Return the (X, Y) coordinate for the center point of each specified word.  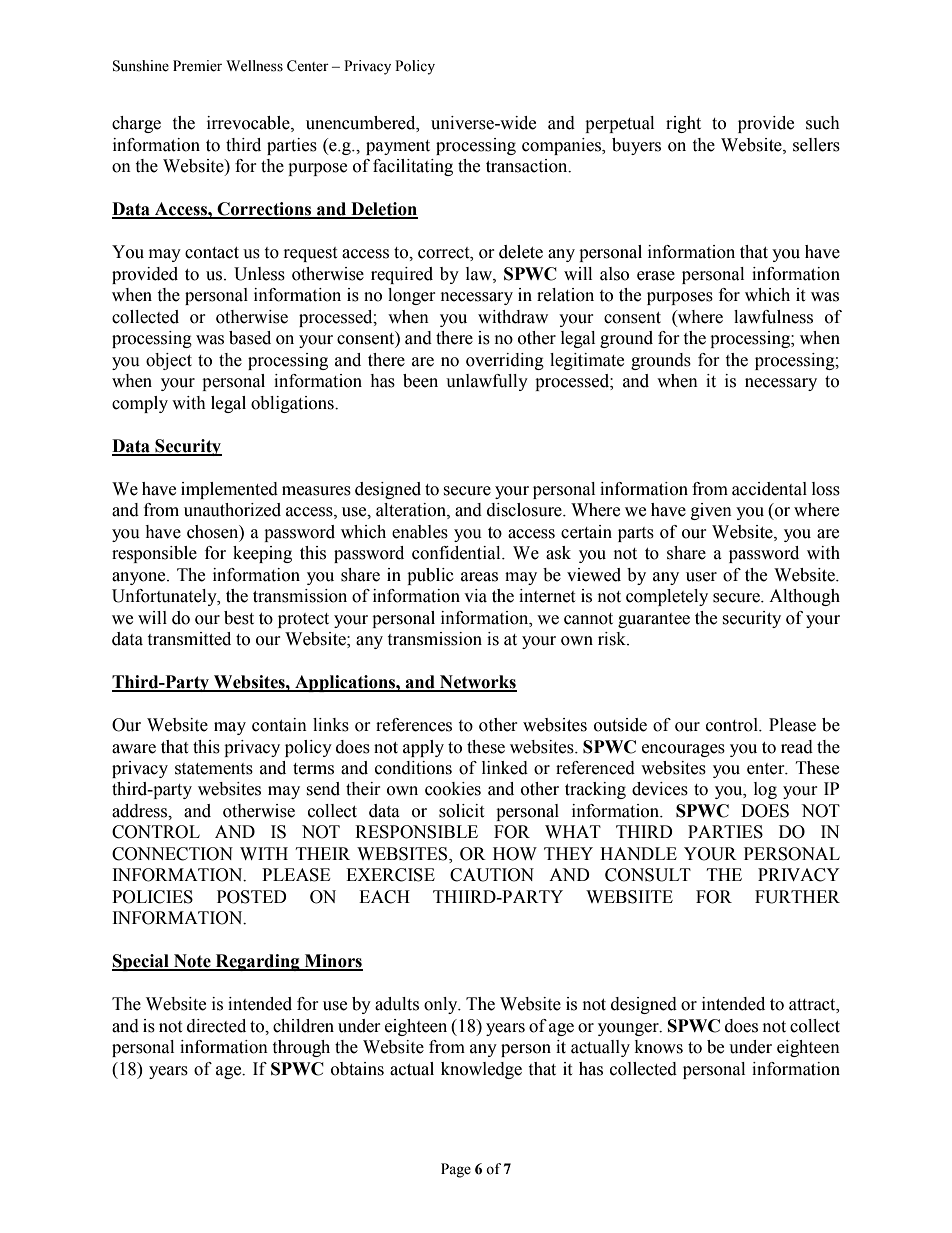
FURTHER (797, 897)
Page (456, 1170)
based (250, 338)
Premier (197, 66)
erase (656, 276)
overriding (505, 361)
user (701, 577)
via (475, 596)
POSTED (252, 897)
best (239, 618)
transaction (528, 166)
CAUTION (492, 875)
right (683, 124)
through (301, 1048)
